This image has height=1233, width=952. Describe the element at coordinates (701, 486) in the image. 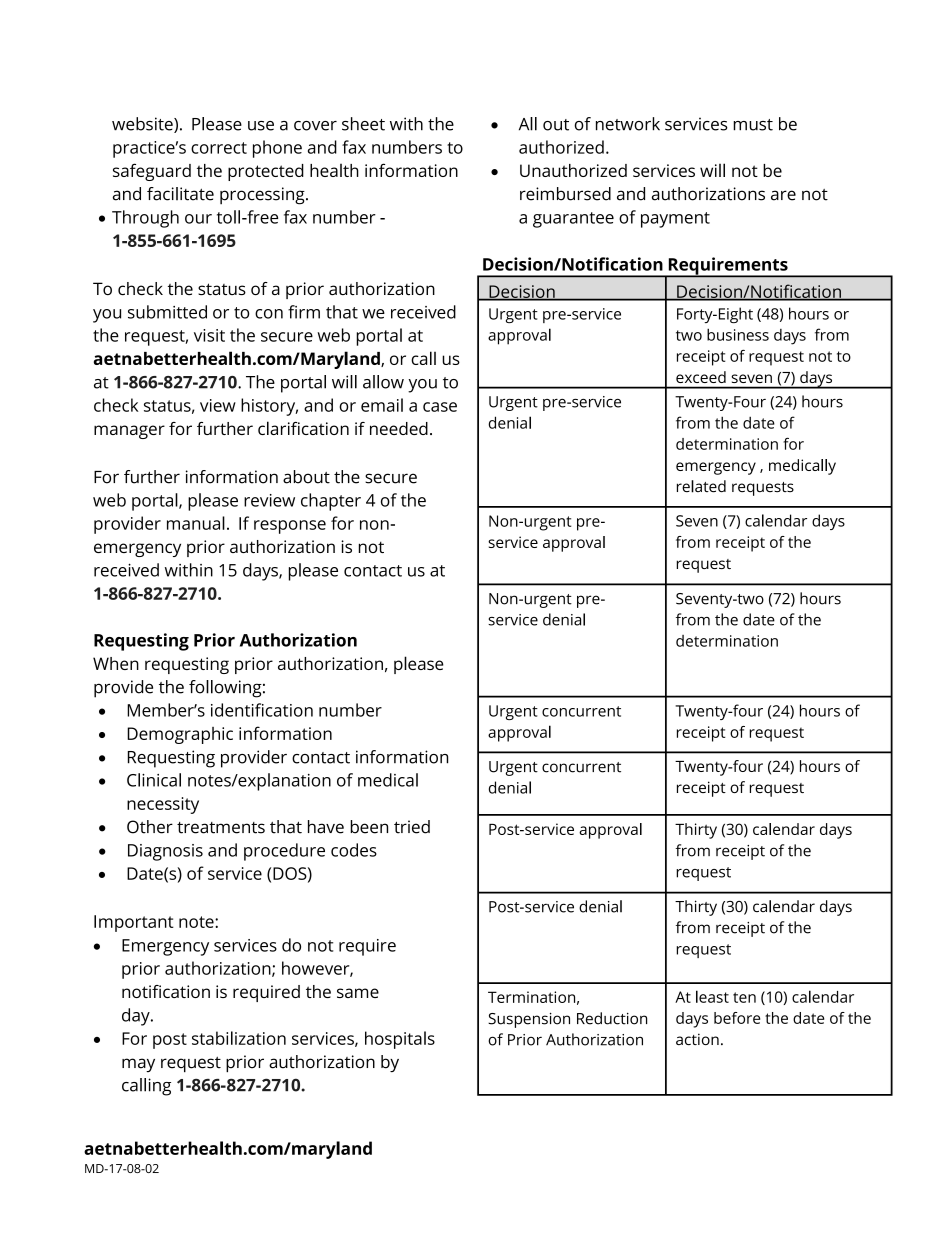

I see `related` at that location.
